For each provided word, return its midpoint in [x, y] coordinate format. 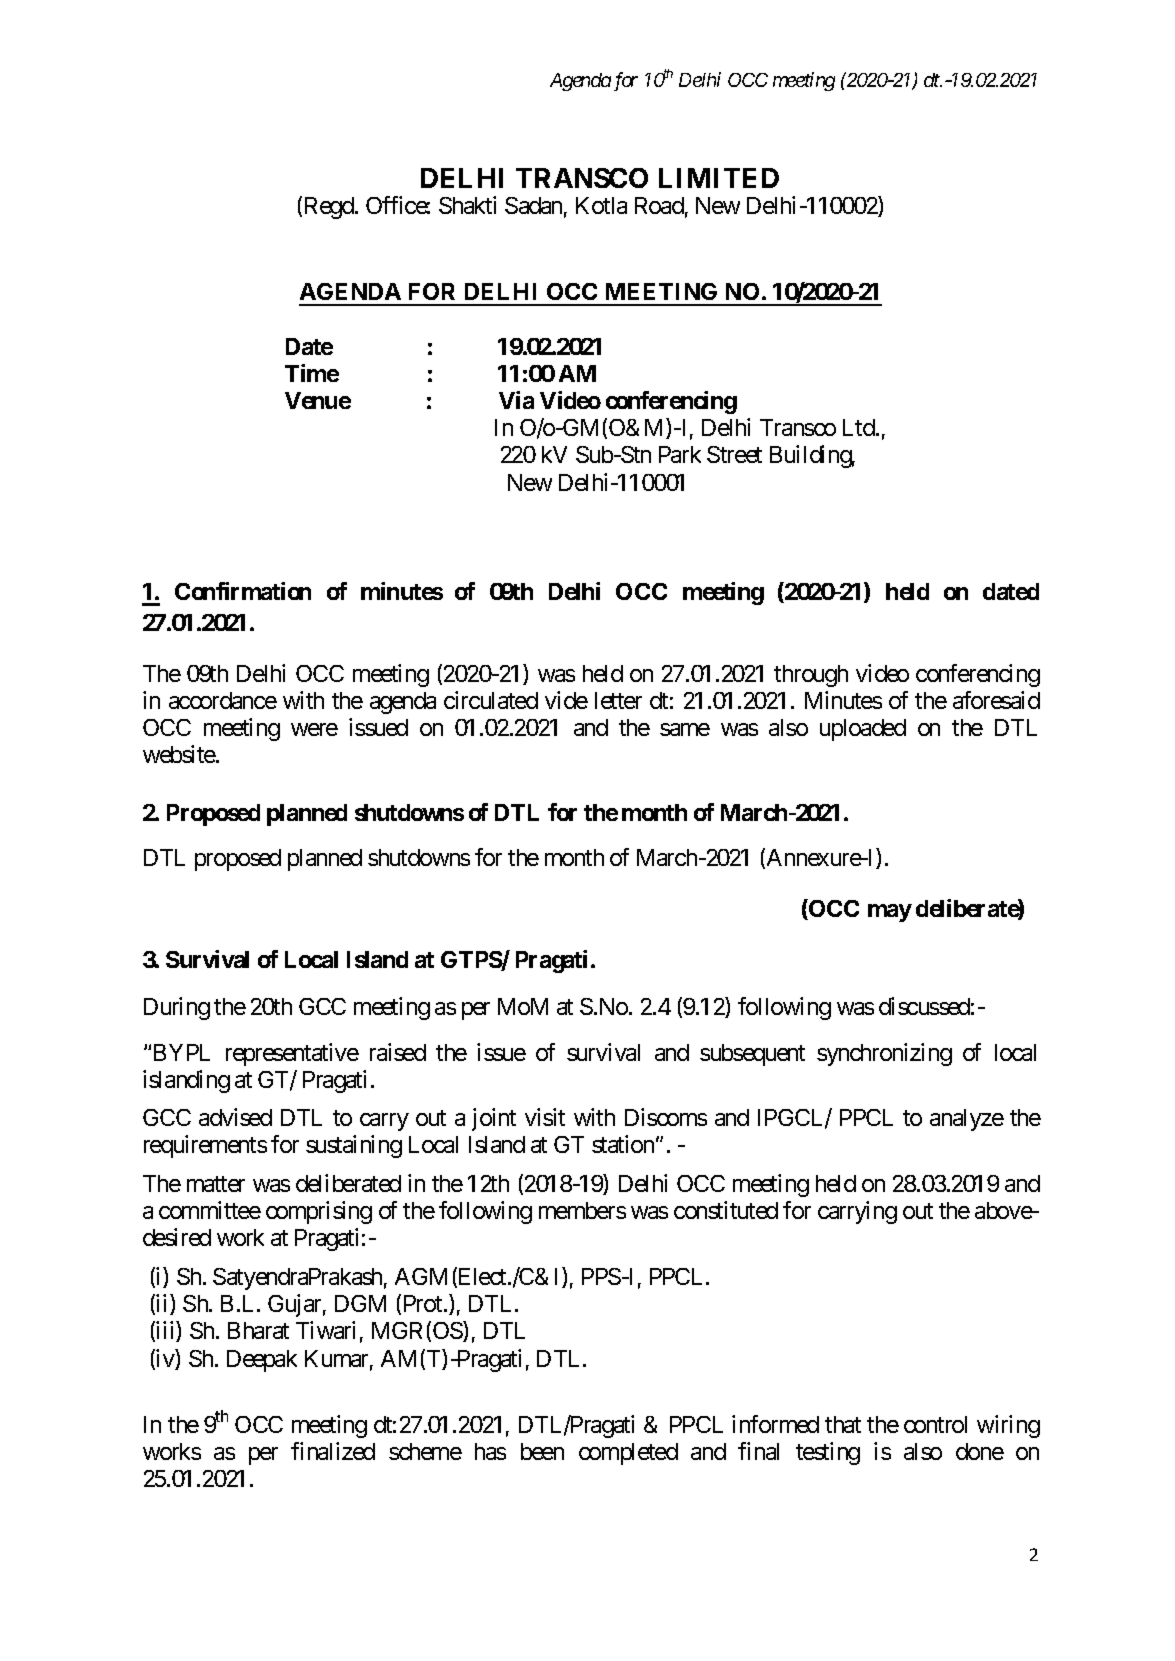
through [811, 676]
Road [659, 205]
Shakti [467, 205]
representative [292, 1054]
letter [618, 700]
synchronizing [884, 1054]
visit [545, 1117]
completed [628, 1454]
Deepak [262, 1361]
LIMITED [719, 178]
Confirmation [243, 591]
